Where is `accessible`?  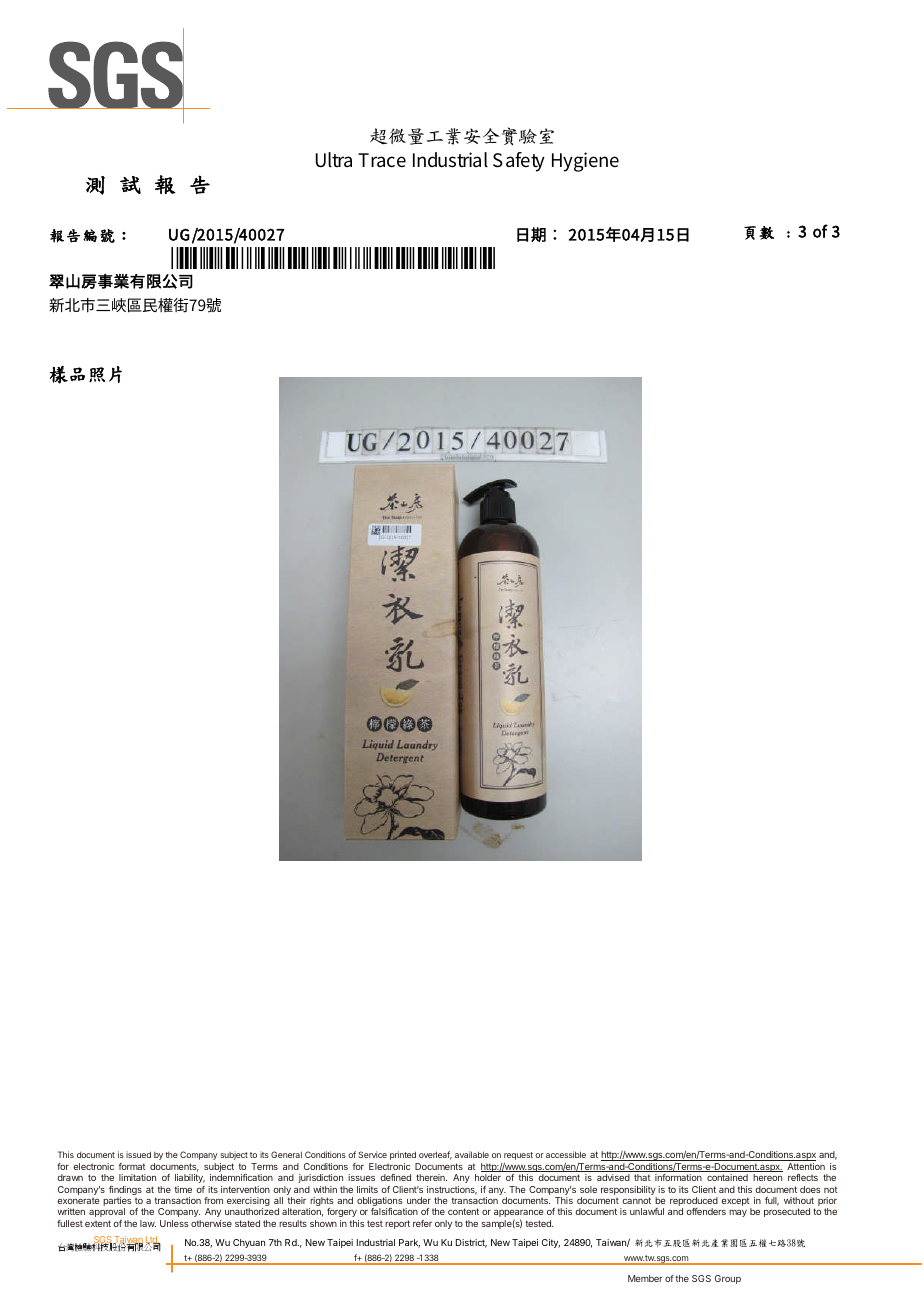 accessible is located at coordinates (566, 1154).
